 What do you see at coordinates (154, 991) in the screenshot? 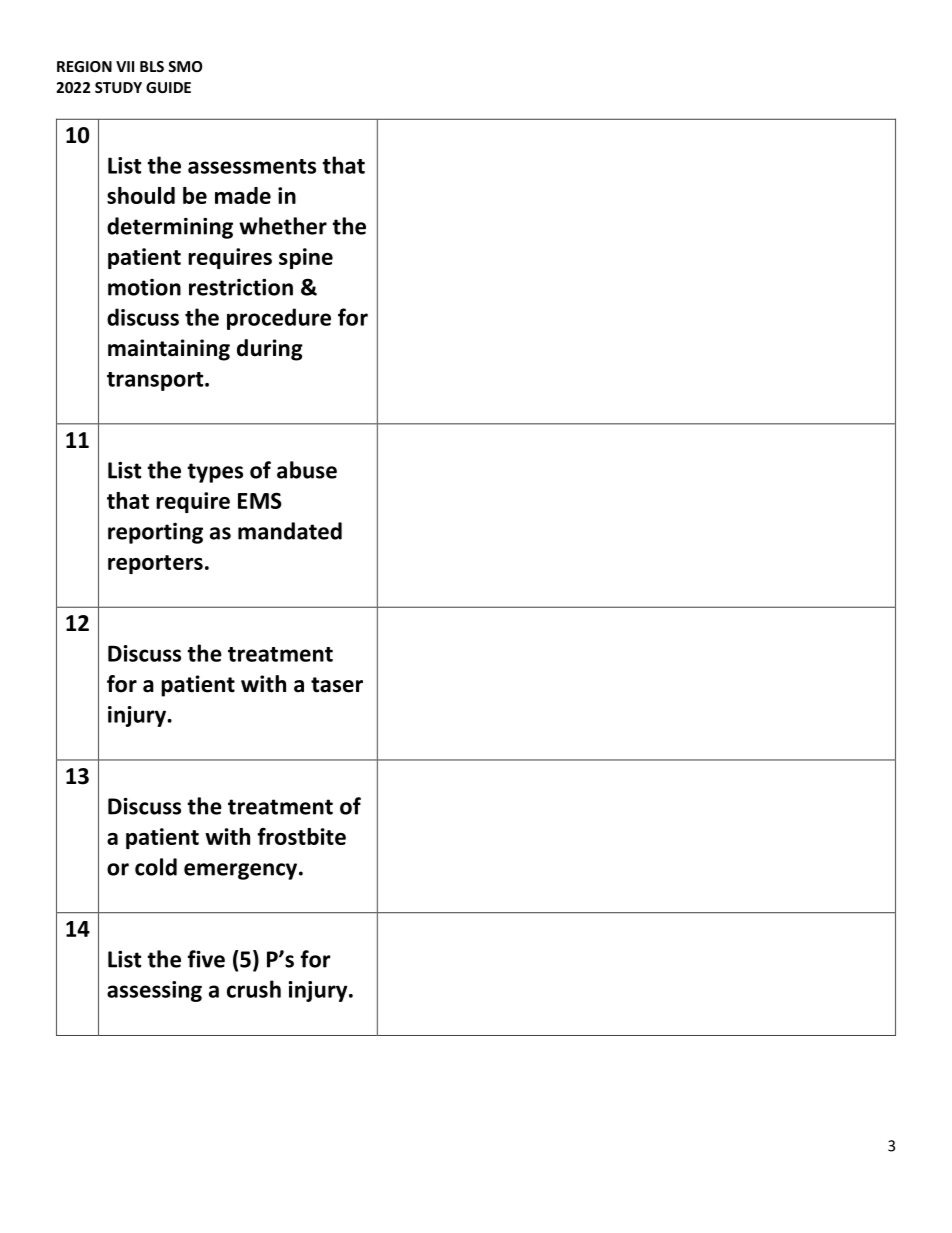
I see `assessing` at bounding box center [154, 991].
